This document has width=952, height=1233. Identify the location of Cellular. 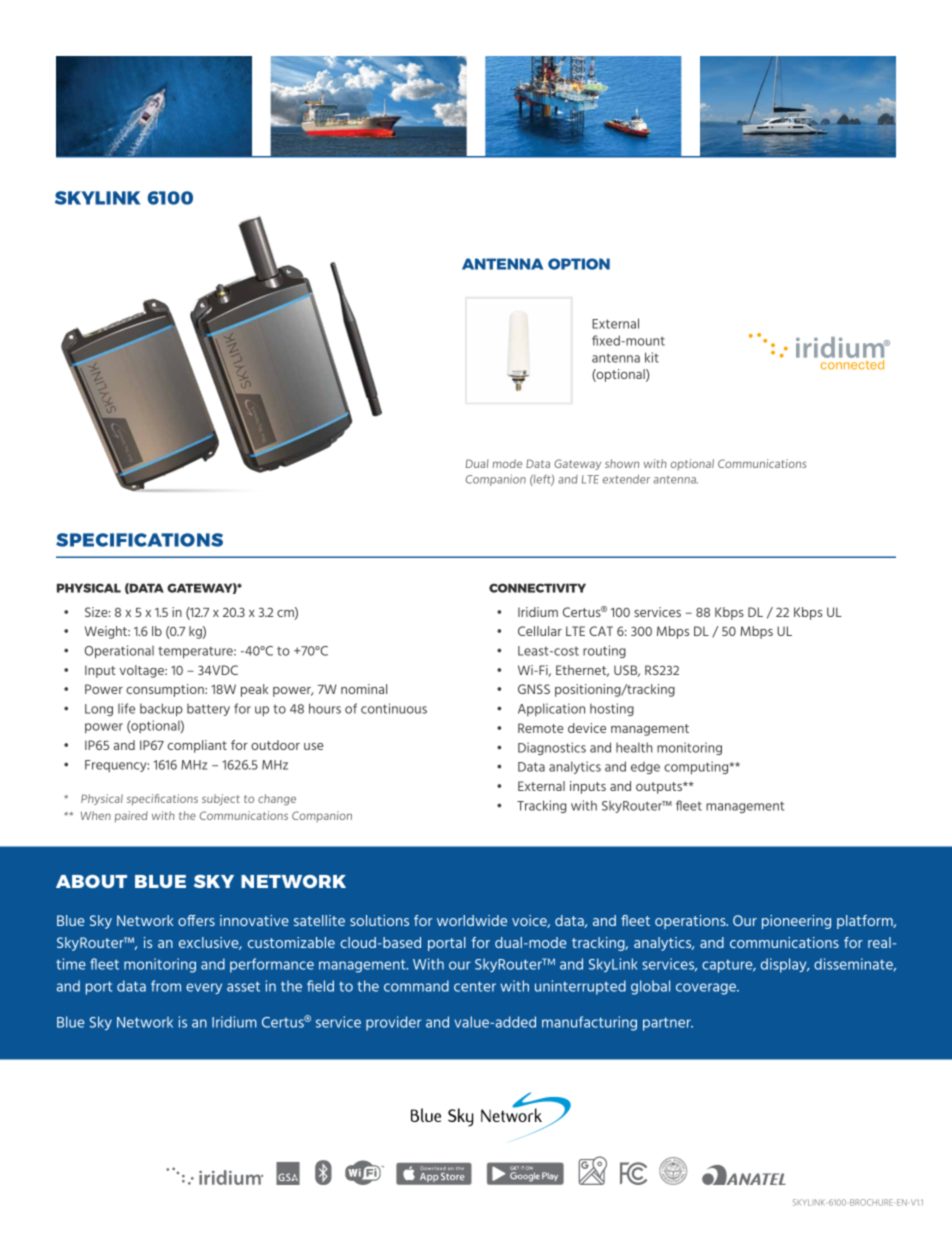
(540, 631).
